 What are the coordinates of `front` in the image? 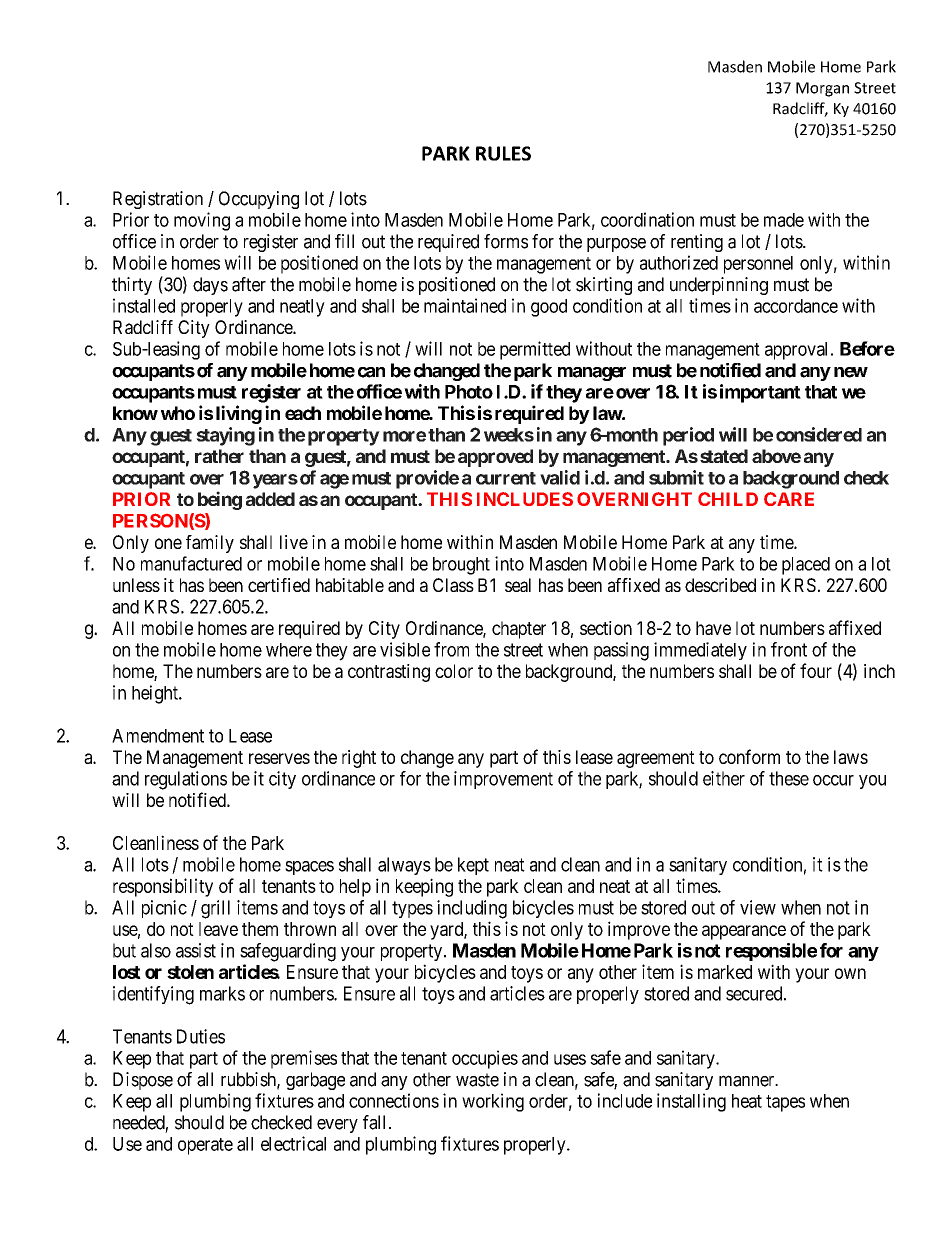 It's located at (789, 649).
